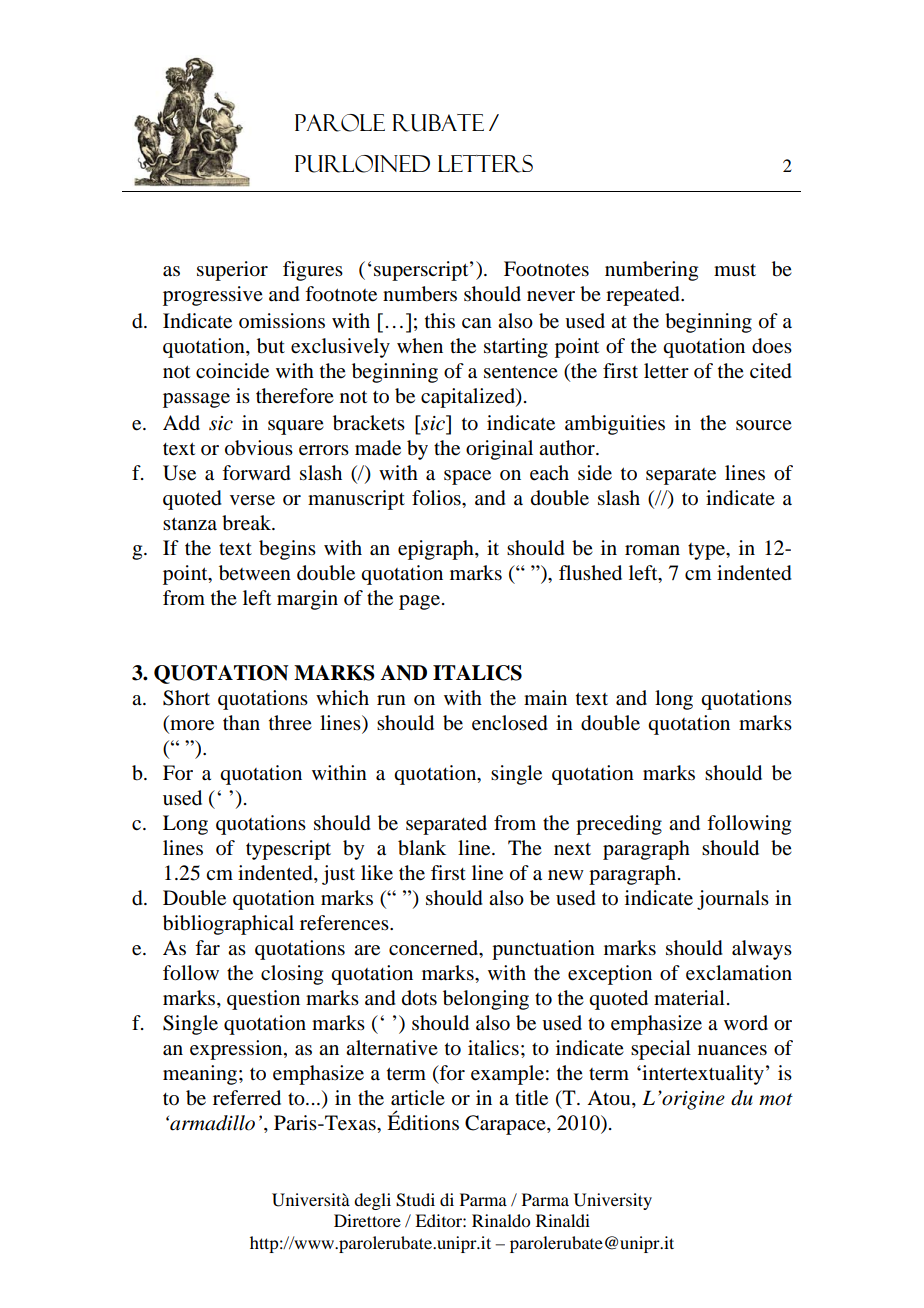  What do you see at coordinates (247, 1098) in the image?
I see `referred` at bounding box center [247, 1098].
